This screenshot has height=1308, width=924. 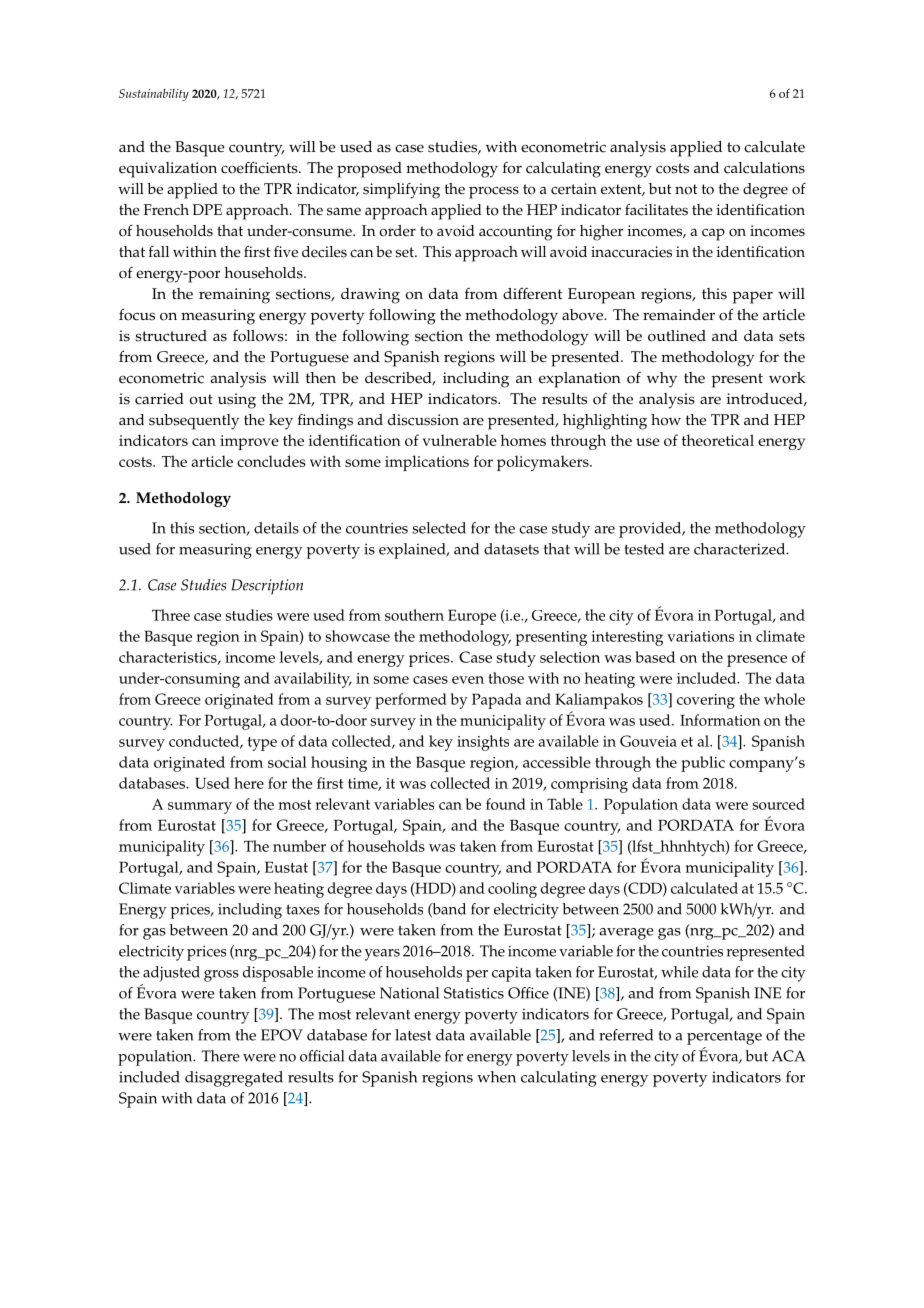 What do you see at coordinates (494, 192) in the screenshot?
I see `process` at bounding box center [494, 192].
